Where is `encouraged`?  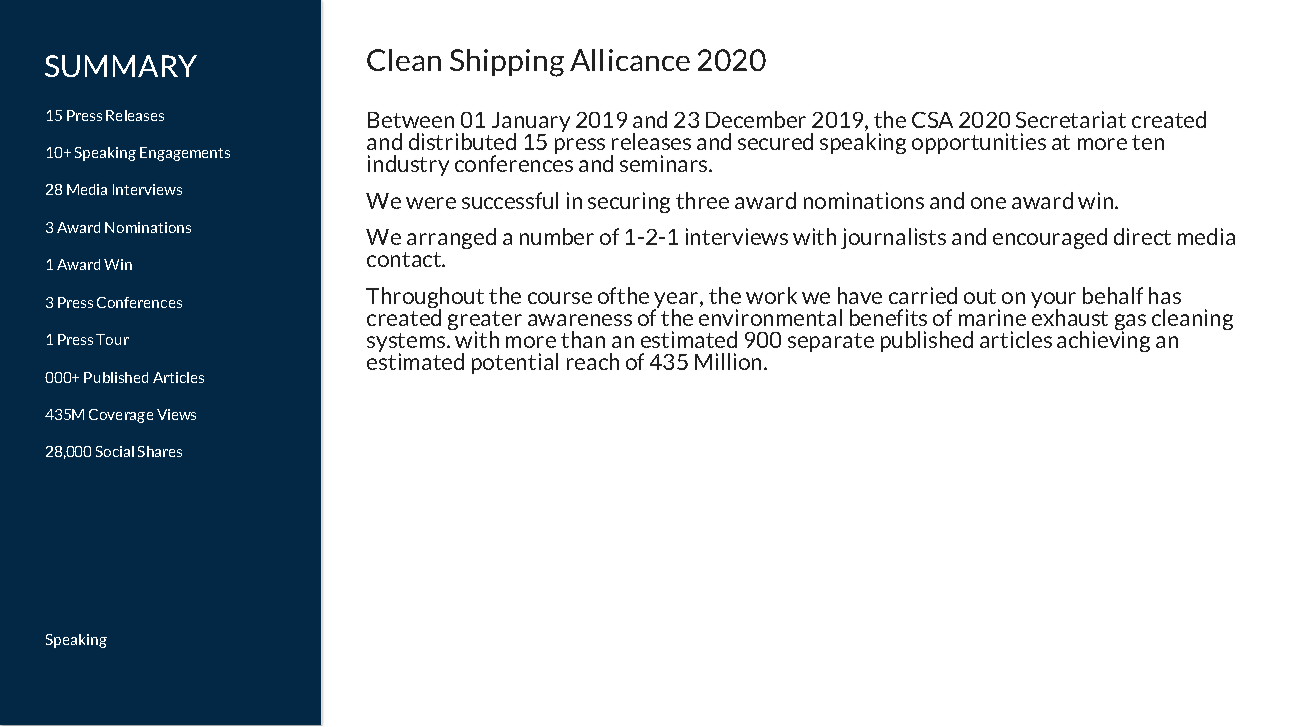 encouraged is located at coordinates (1050, 238).
